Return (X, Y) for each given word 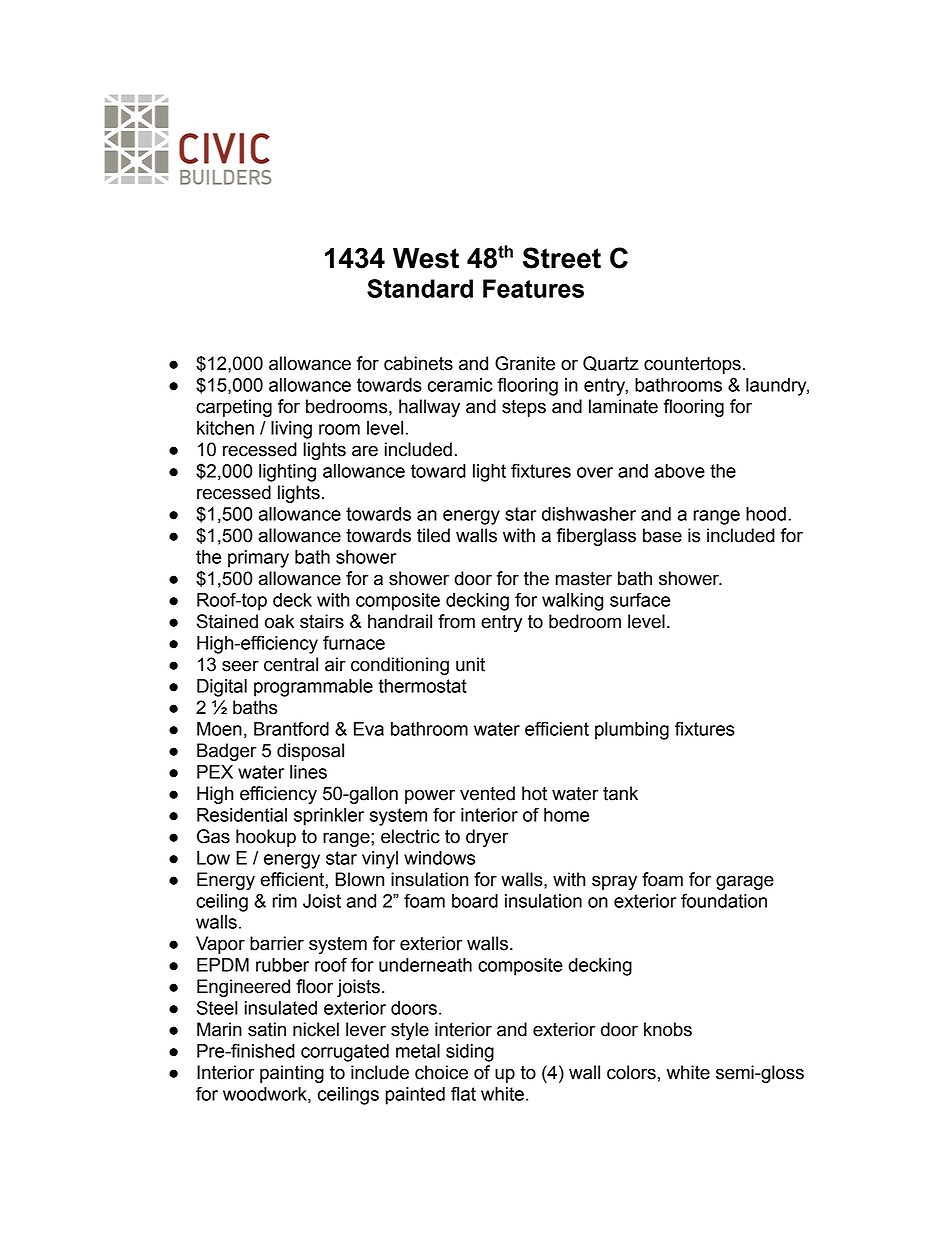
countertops (692, 365)
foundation (724, 900)
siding (470, 1053)
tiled (433, 535)
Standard (420, 288)
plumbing (632, 731)
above (680, 471)
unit (470, 664)
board (475, 901)
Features (533, 288)
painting (292, 1074)
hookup (266, 838)
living (291, 430)
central (291, 664)
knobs (668, 1029)
